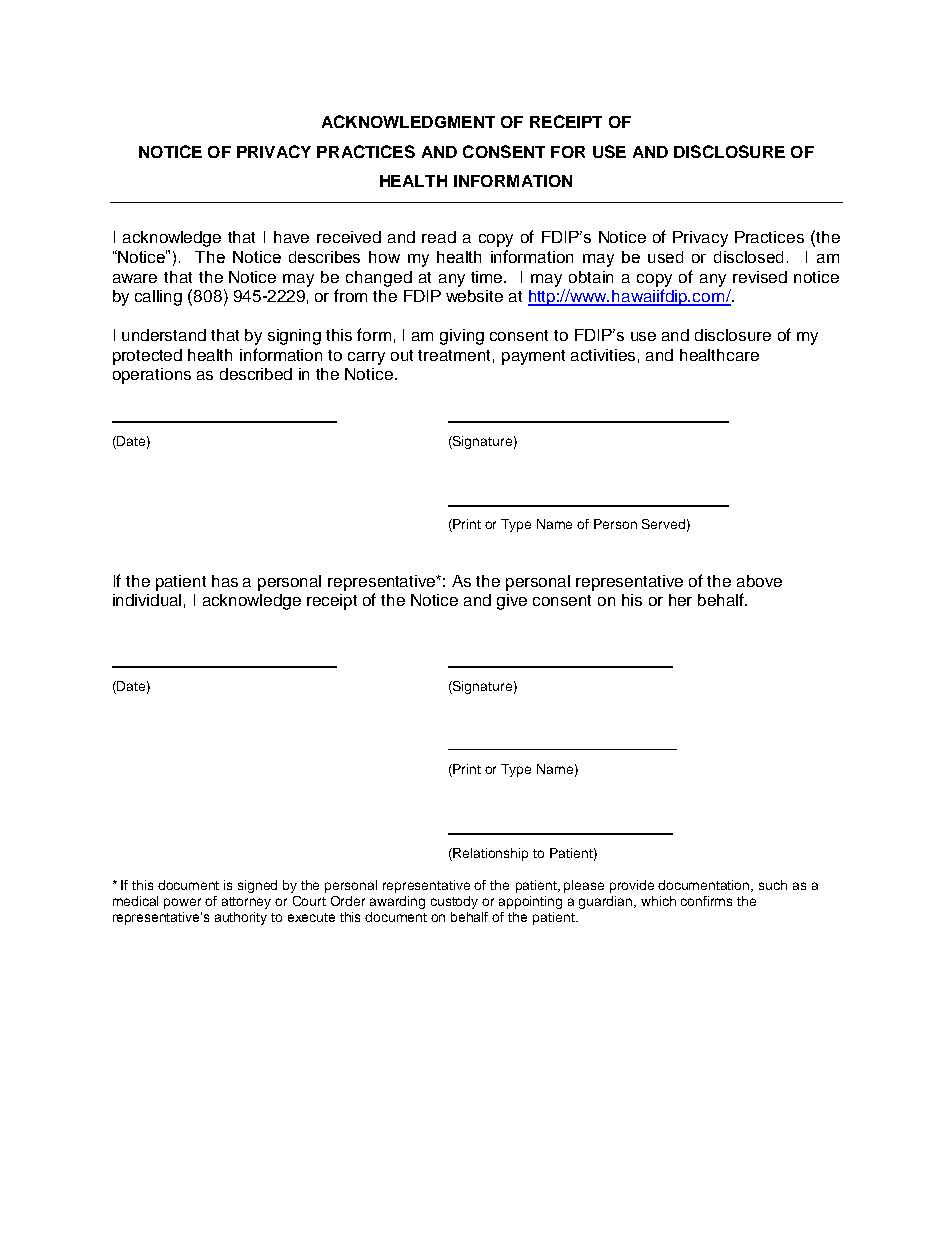 Image resolution: width=952 pixels, height=1233 pixels. I want to click on out, so click(402, 355).
